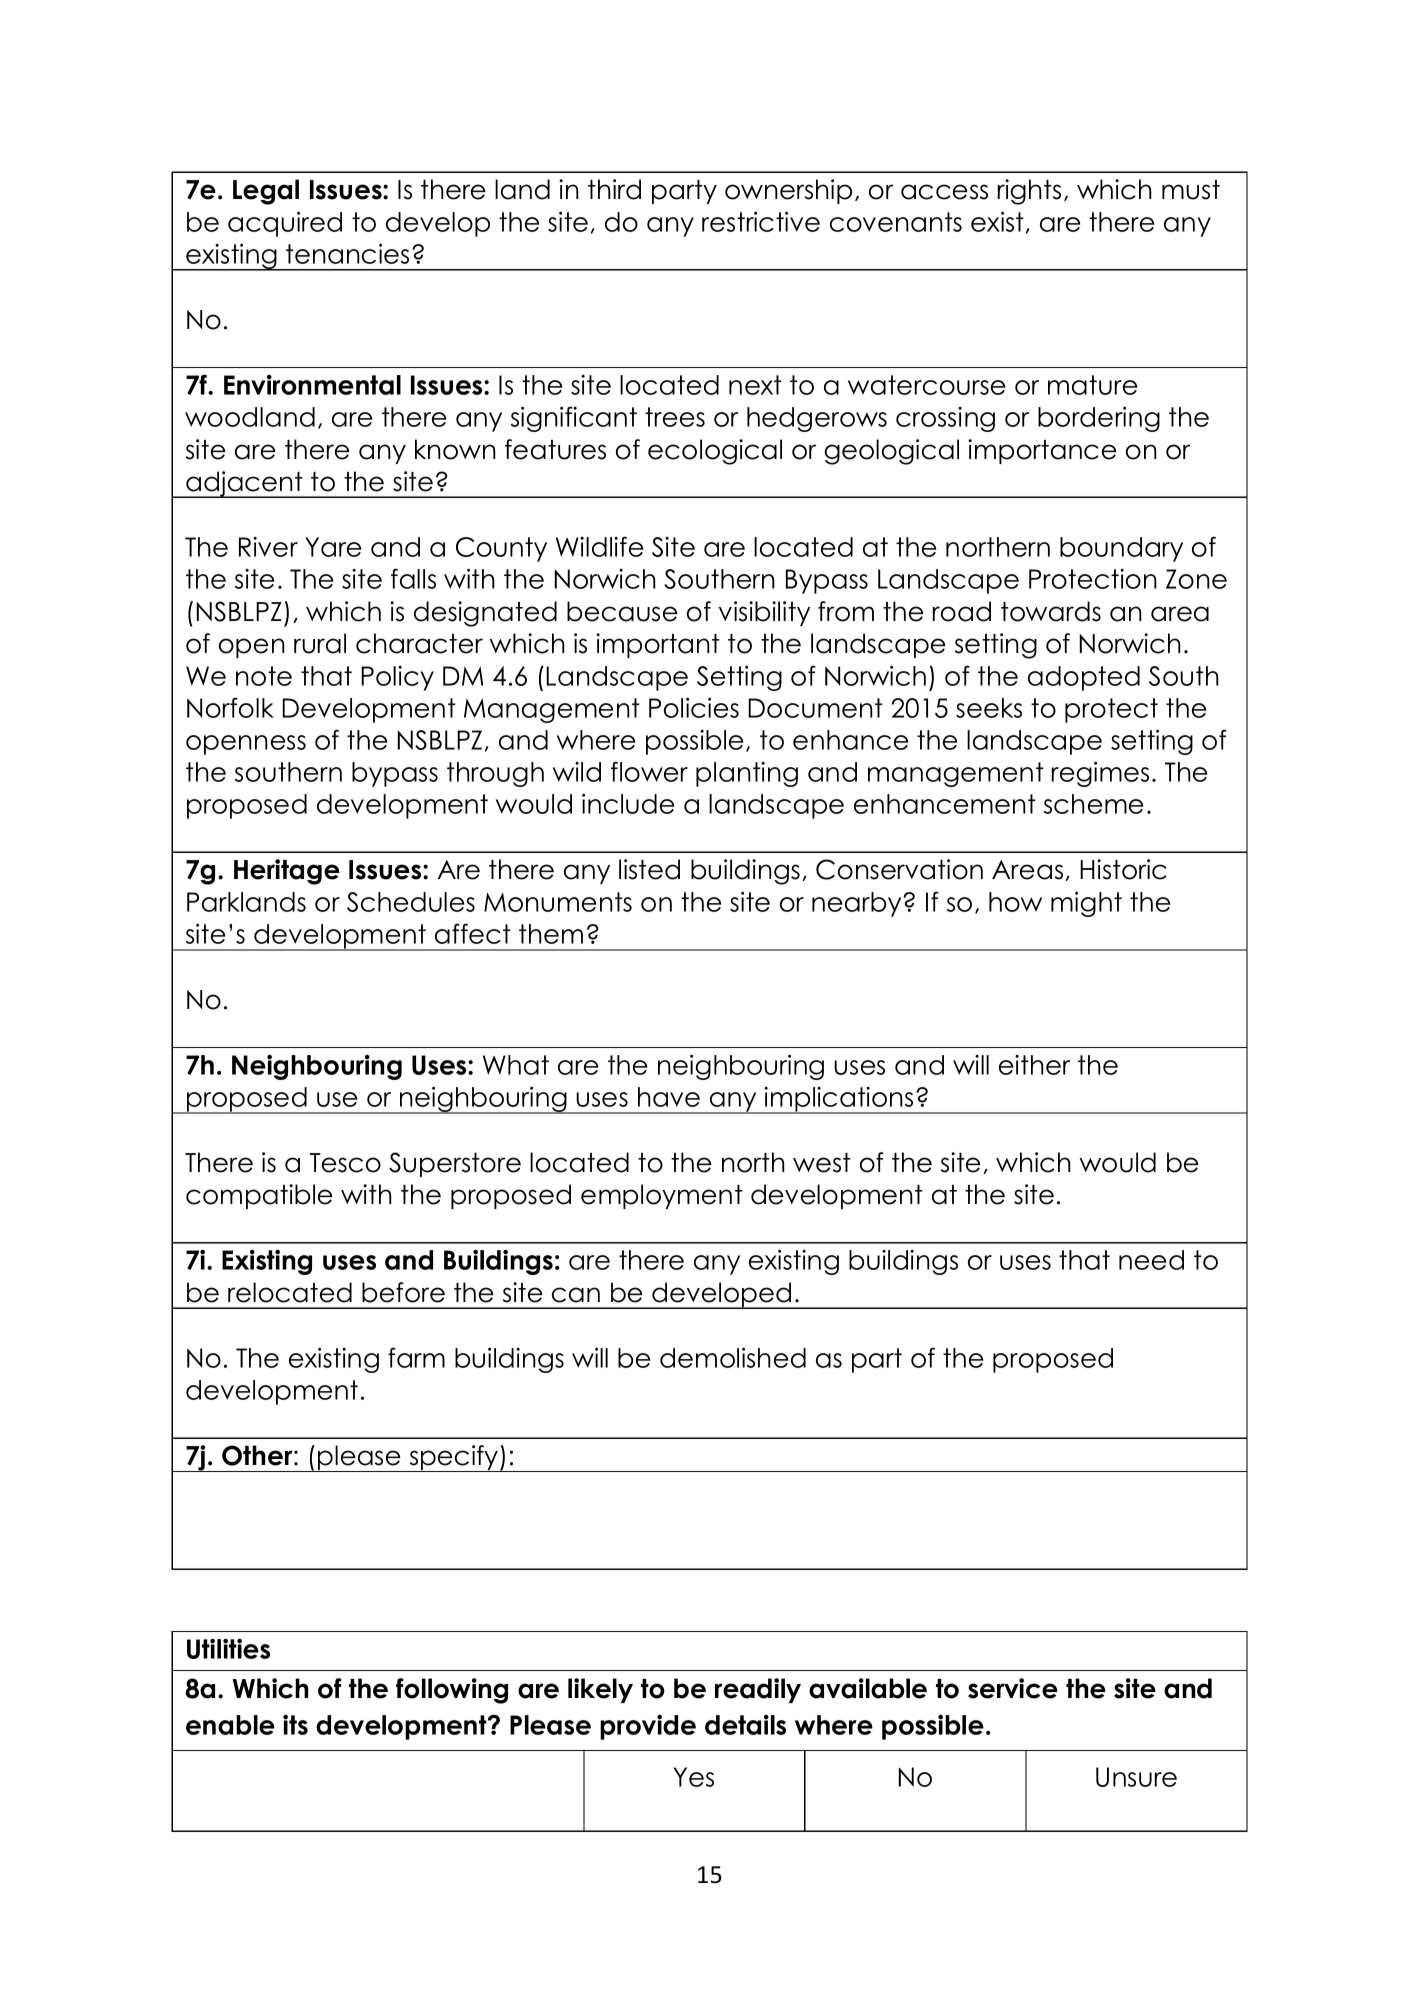 The height and width of the screenshot is (2007, 1419). I want to click on details, so click(745, 1725).
